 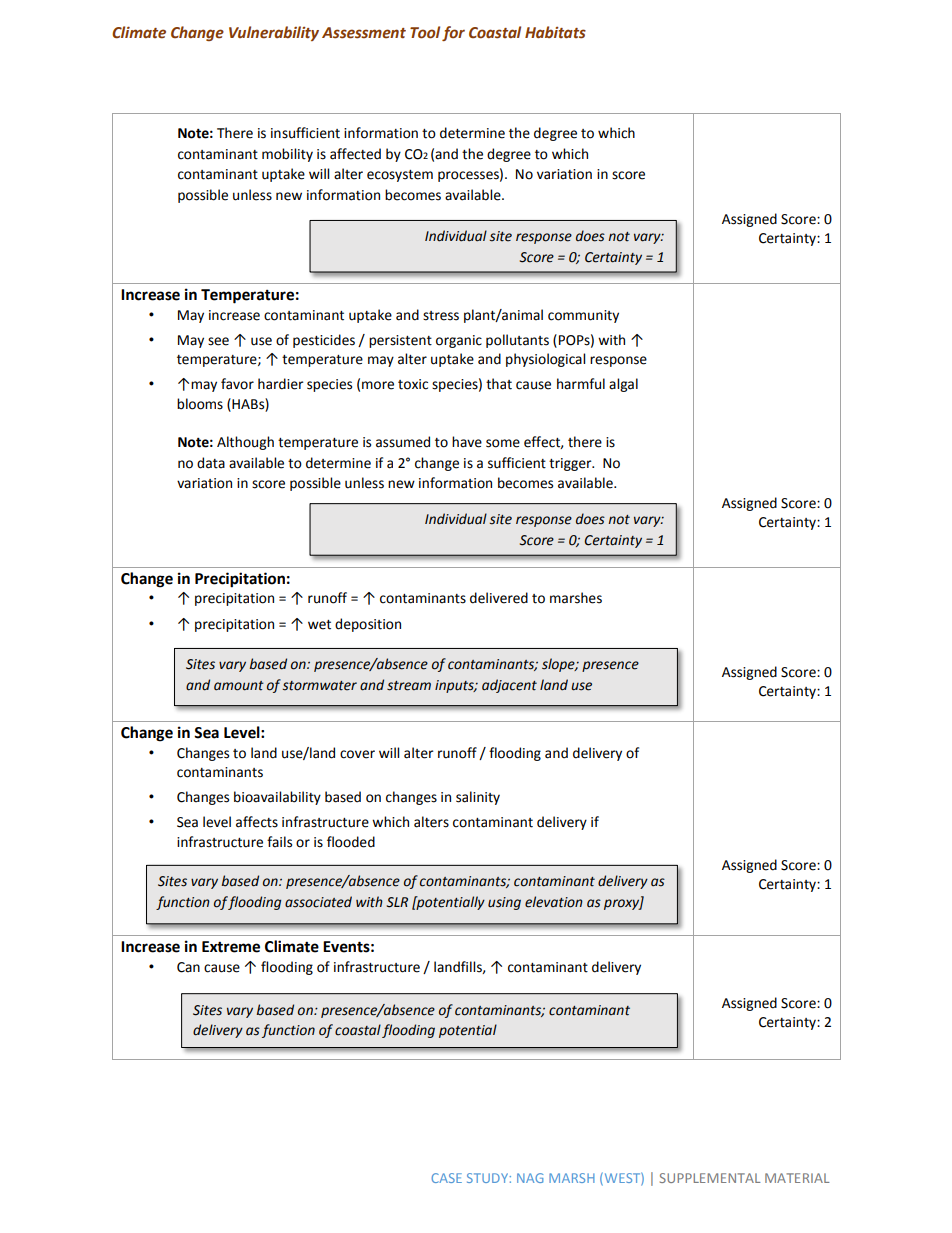 What do you see at coordinates (245, 443) in the screenshot?
I see `Although` at bounding box center [245, 443].
